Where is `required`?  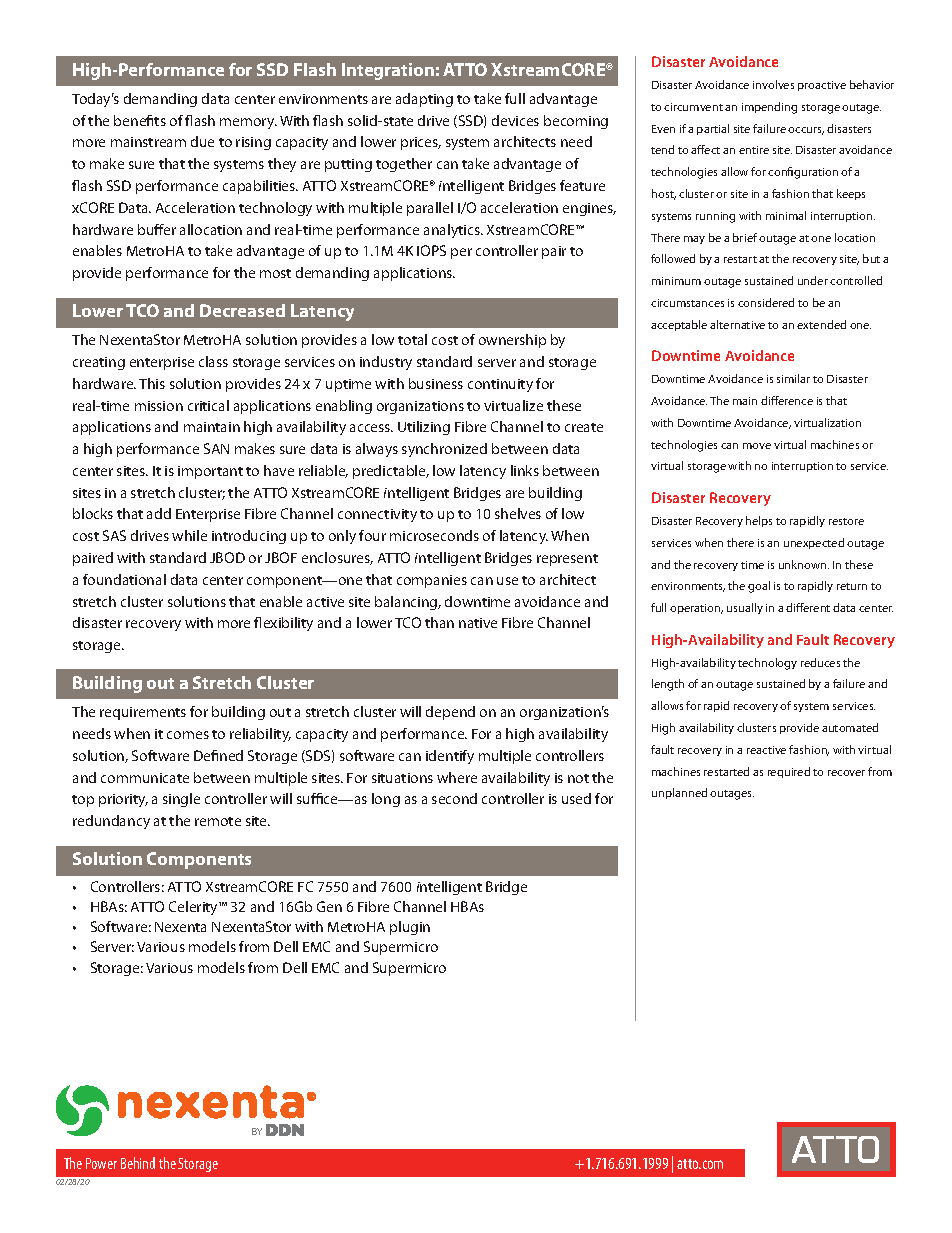 required is located at coordinates (789, 772).
